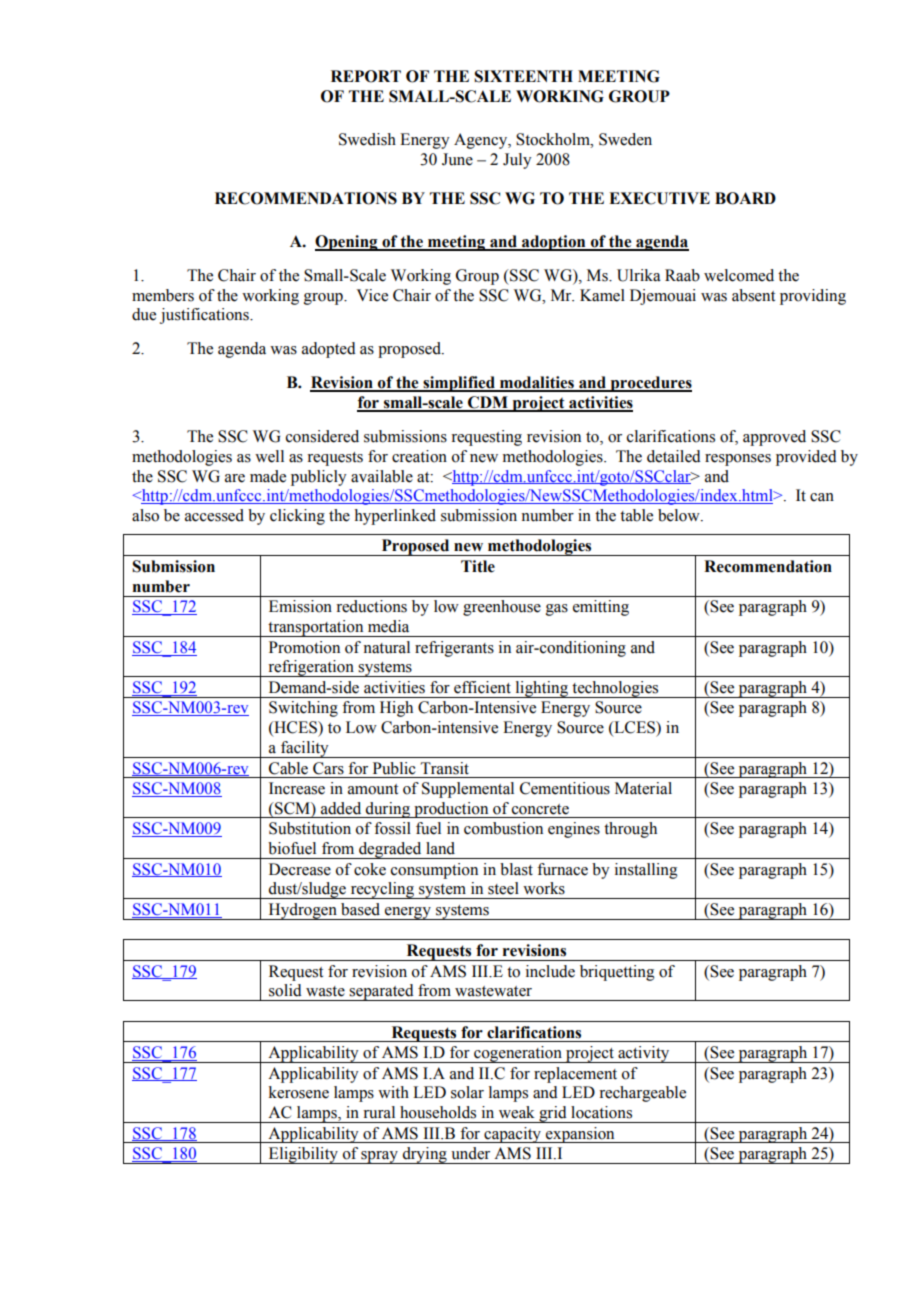 The image size is (924, 1308). What do you see at coordinates (454, 649) in the screenshot?
I see `refrigerants` at bounding box center [454, 649].
